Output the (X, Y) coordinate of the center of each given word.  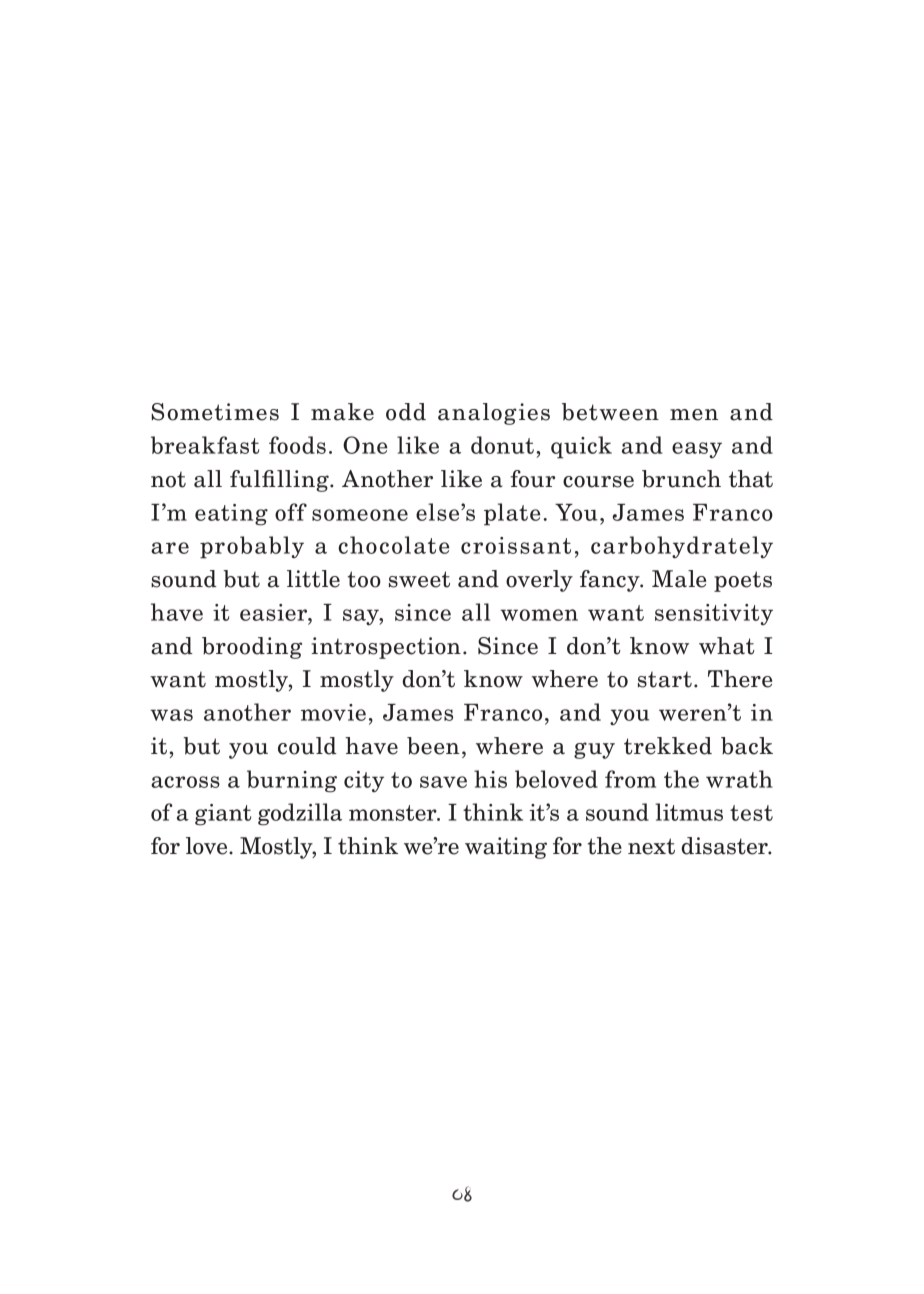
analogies (494, 414)
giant (223, 815)
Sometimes (215, 412)
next (651, 846)
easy (697, 450)
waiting (506, 848)
